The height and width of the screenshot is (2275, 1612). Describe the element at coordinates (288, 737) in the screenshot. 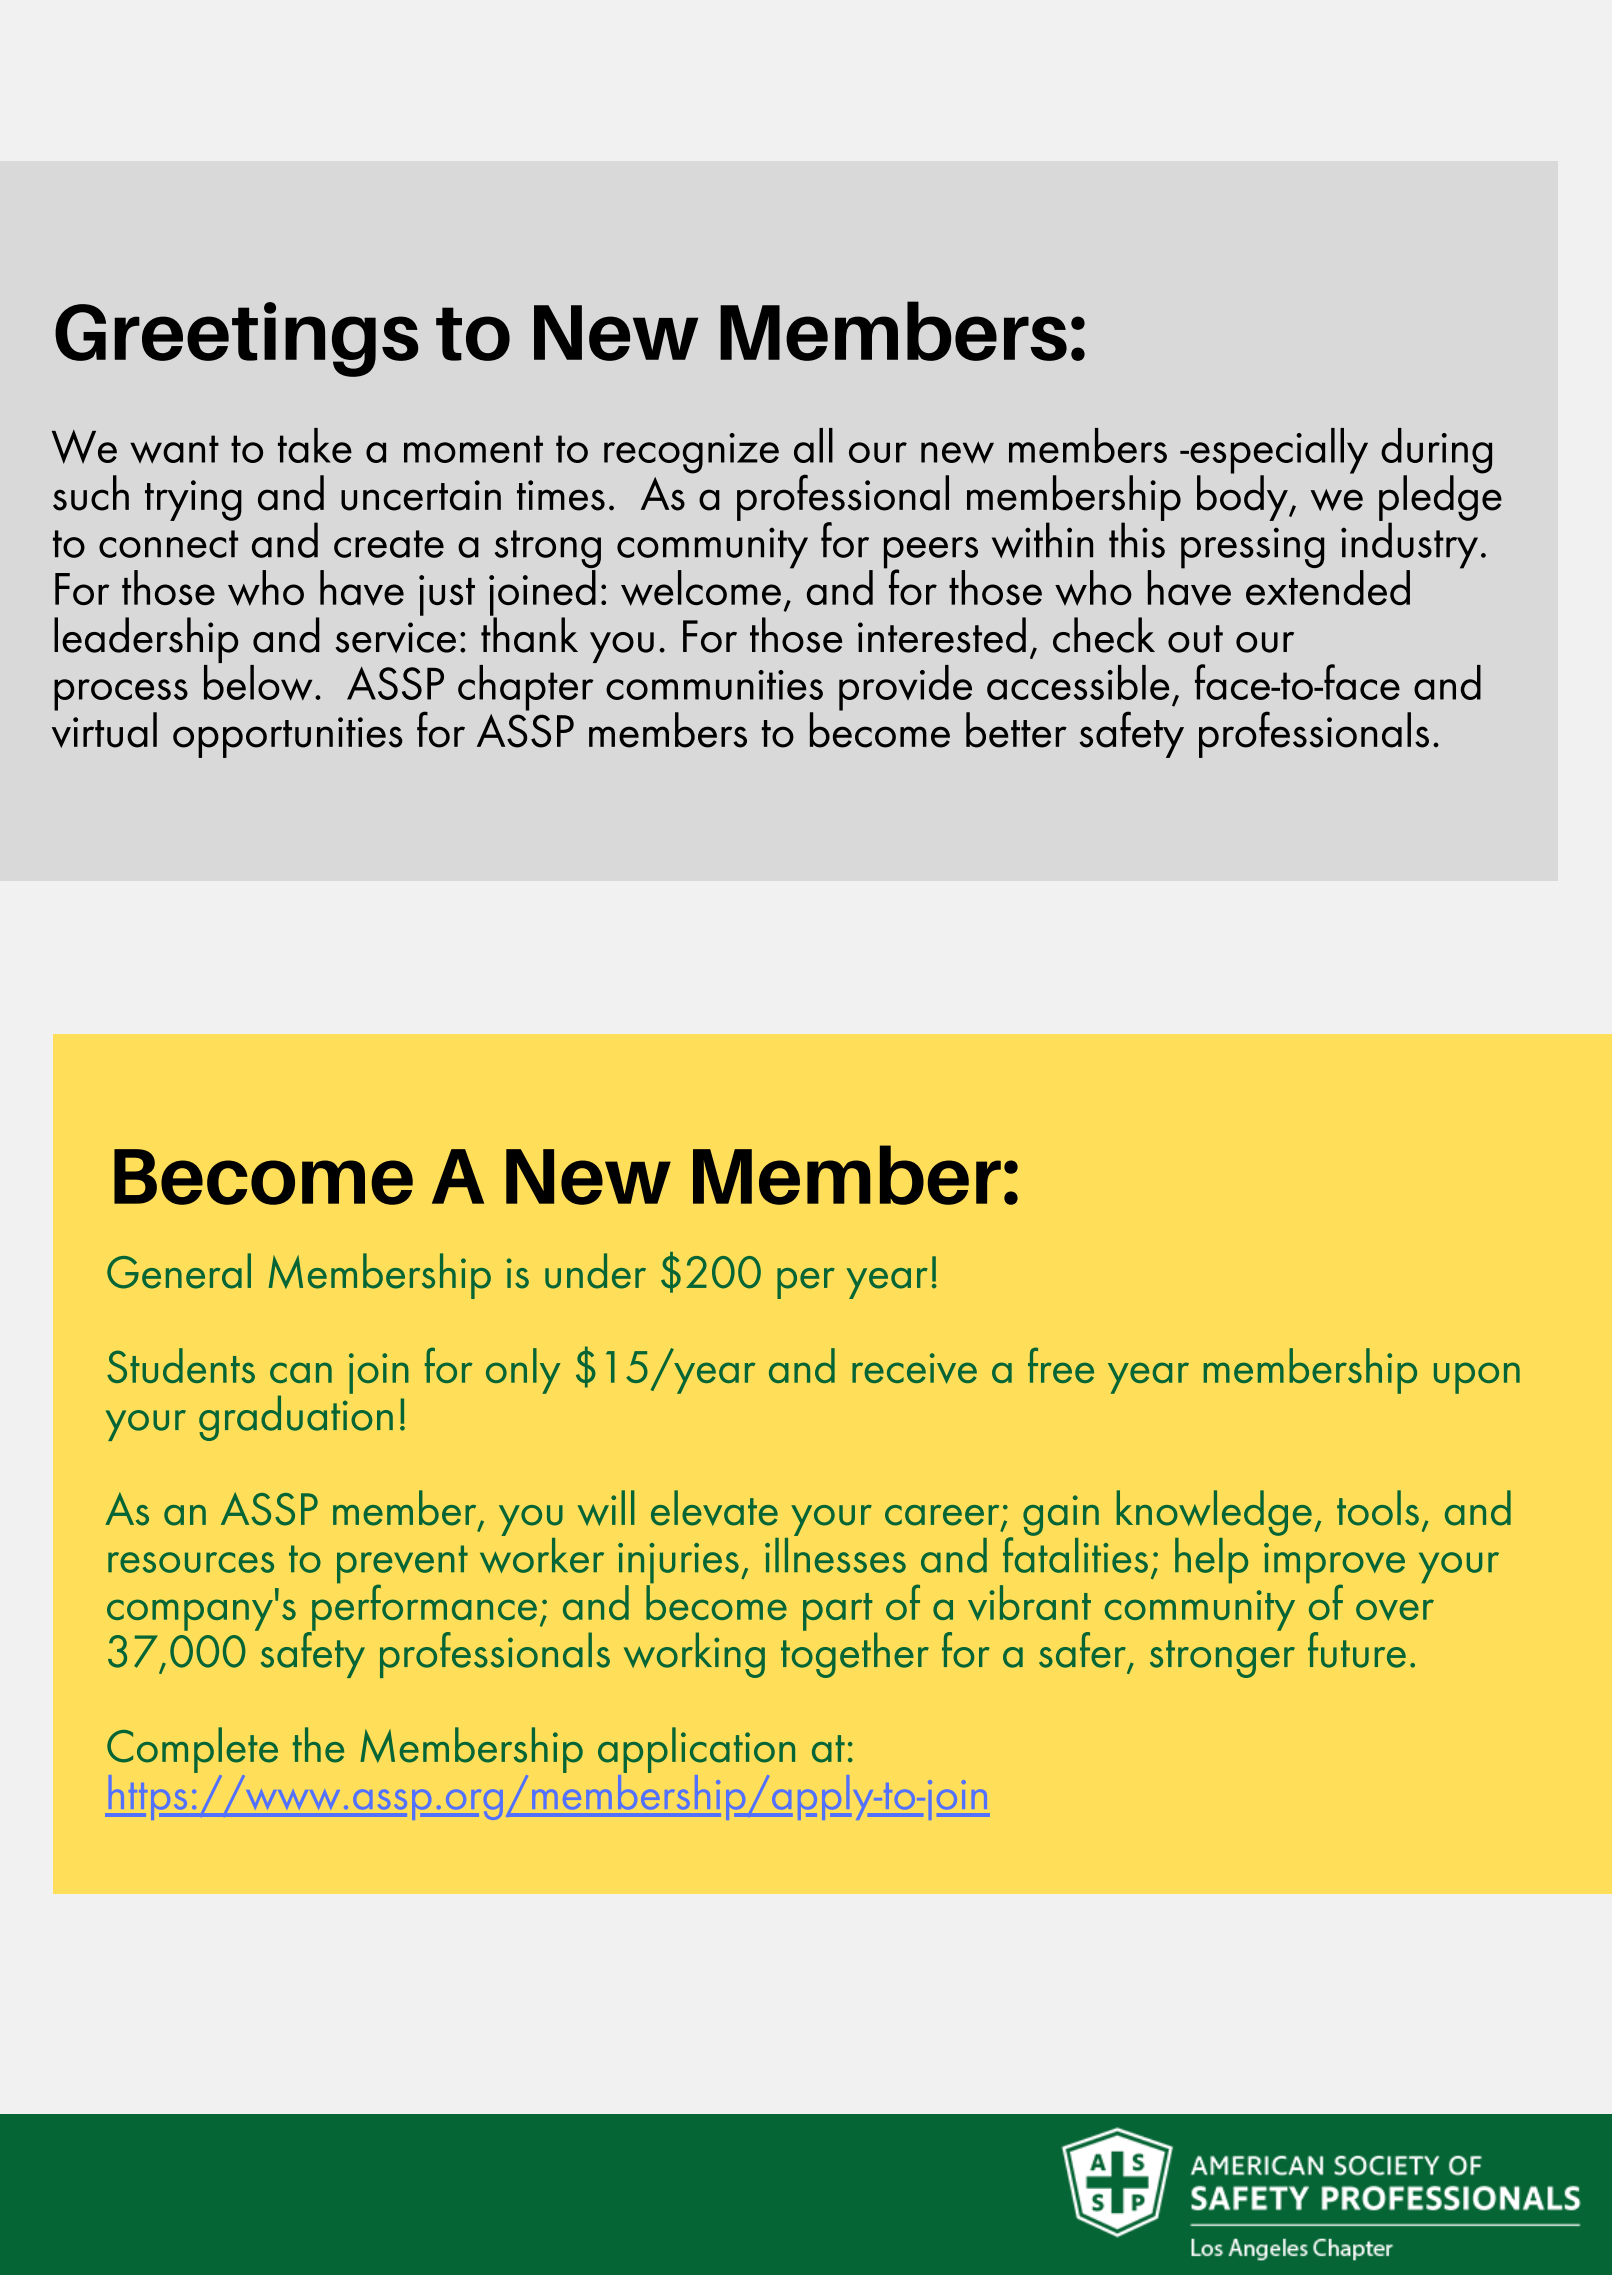

I see `opportunities` at that location.
